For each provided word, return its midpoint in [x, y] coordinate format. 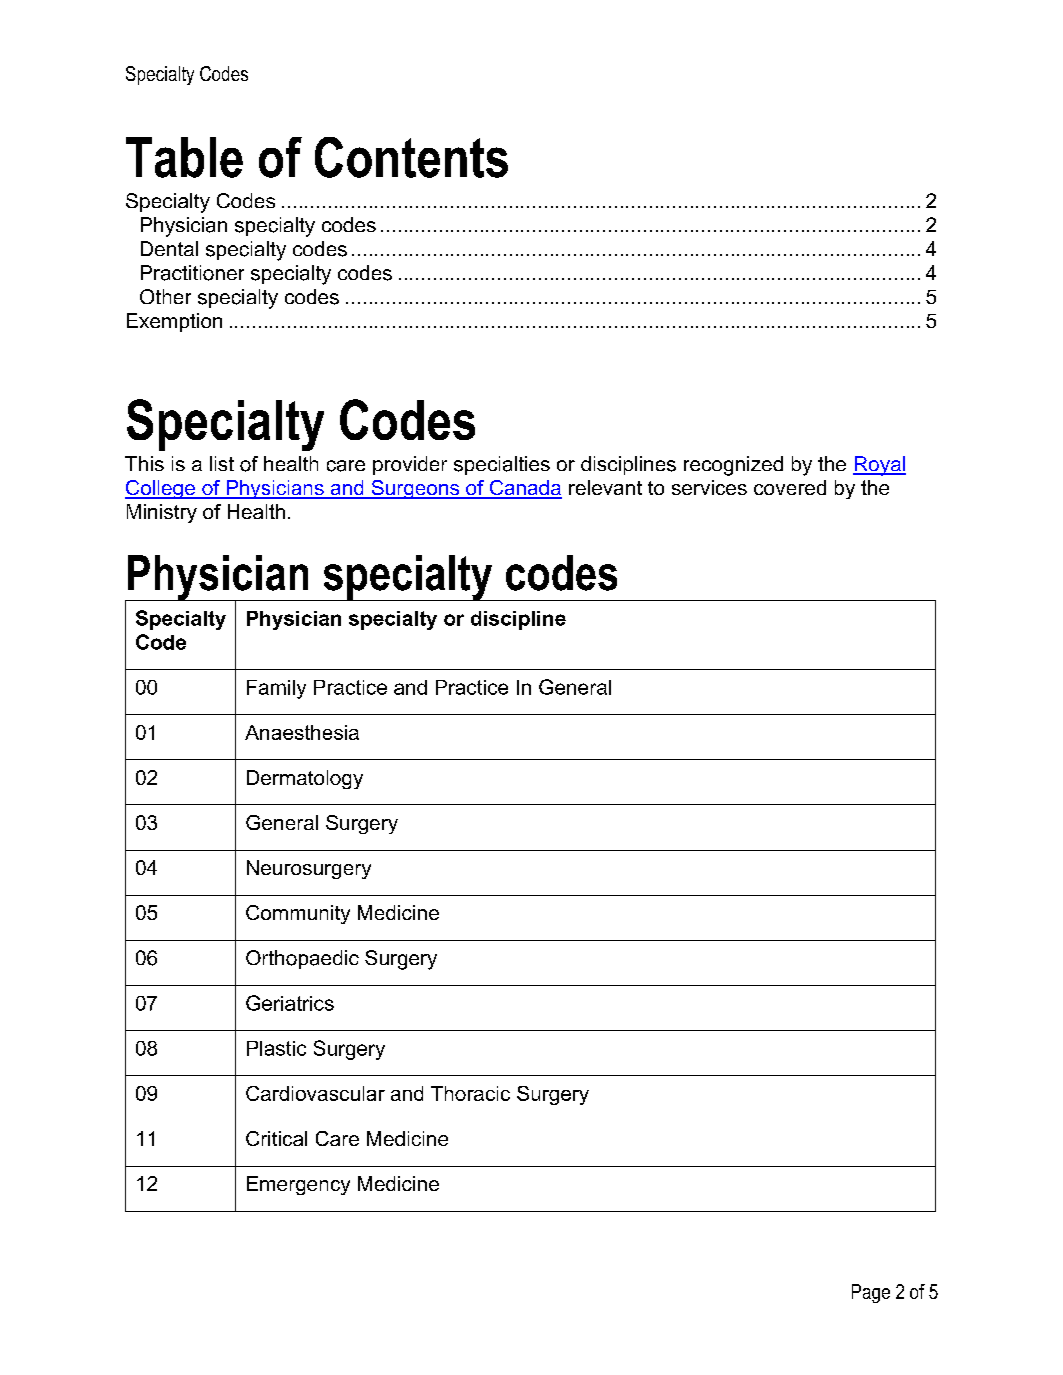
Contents [411, 157]
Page [871, 1293]
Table [184, 157]
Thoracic [470, 1093]
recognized [733, 466]
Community [298, 914]
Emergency [298, 1185]
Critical [276, 1138]
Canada [524, 489]
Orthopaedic [302, 959]
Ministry [162, 513]
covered [790, 487]
